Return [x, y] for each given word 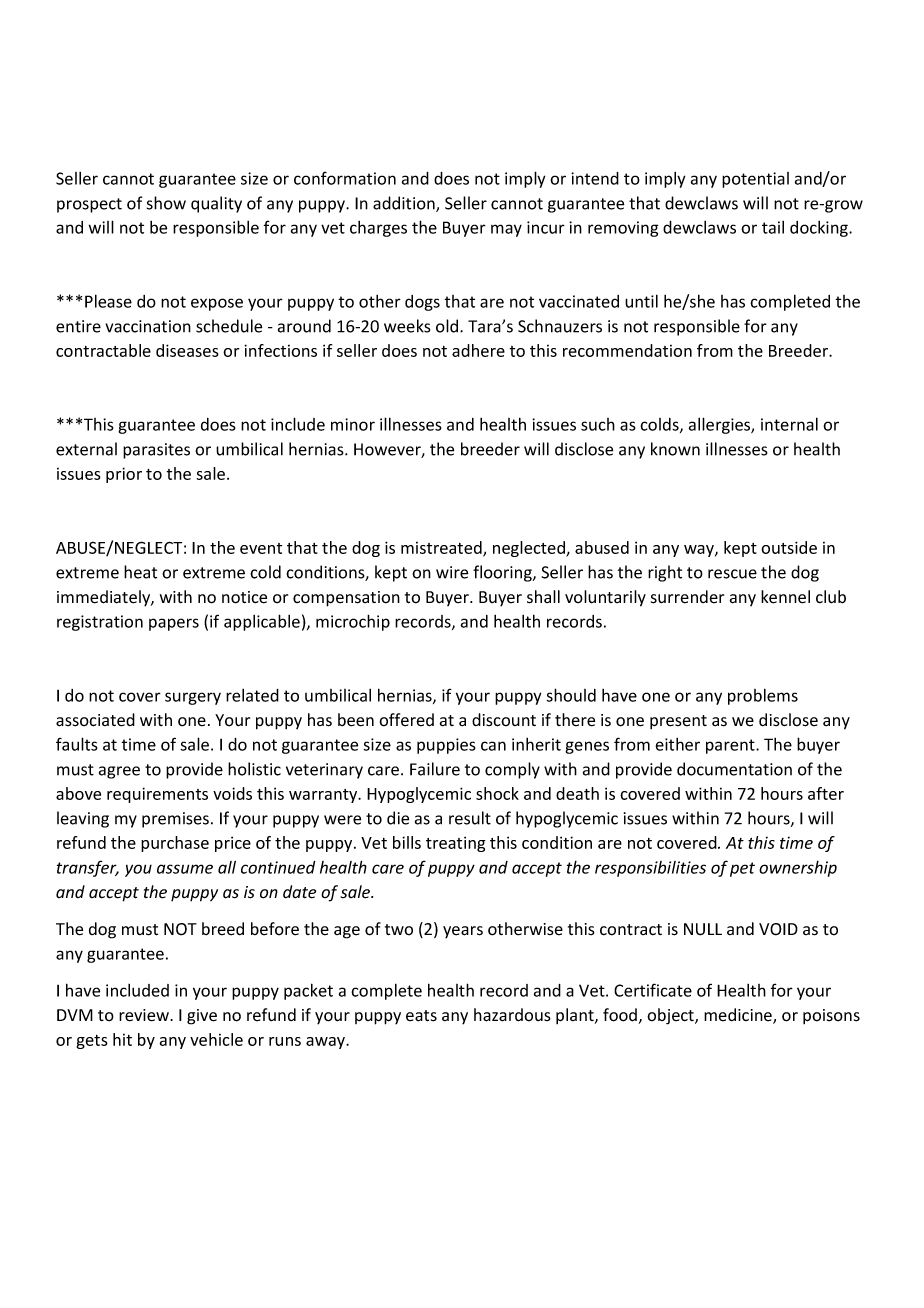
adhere [478, 350]
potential [755, 180]
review [145, 1015]
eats [421, 1016]
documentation [734, 769]
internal [789, 424]
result [470, 818]
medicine [739, 1016]
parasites [156, 451]
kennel [785, 597]
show [166, 203]
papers [174, 624]
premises [175, 820]
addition [405, 204]
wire [452, 572]
